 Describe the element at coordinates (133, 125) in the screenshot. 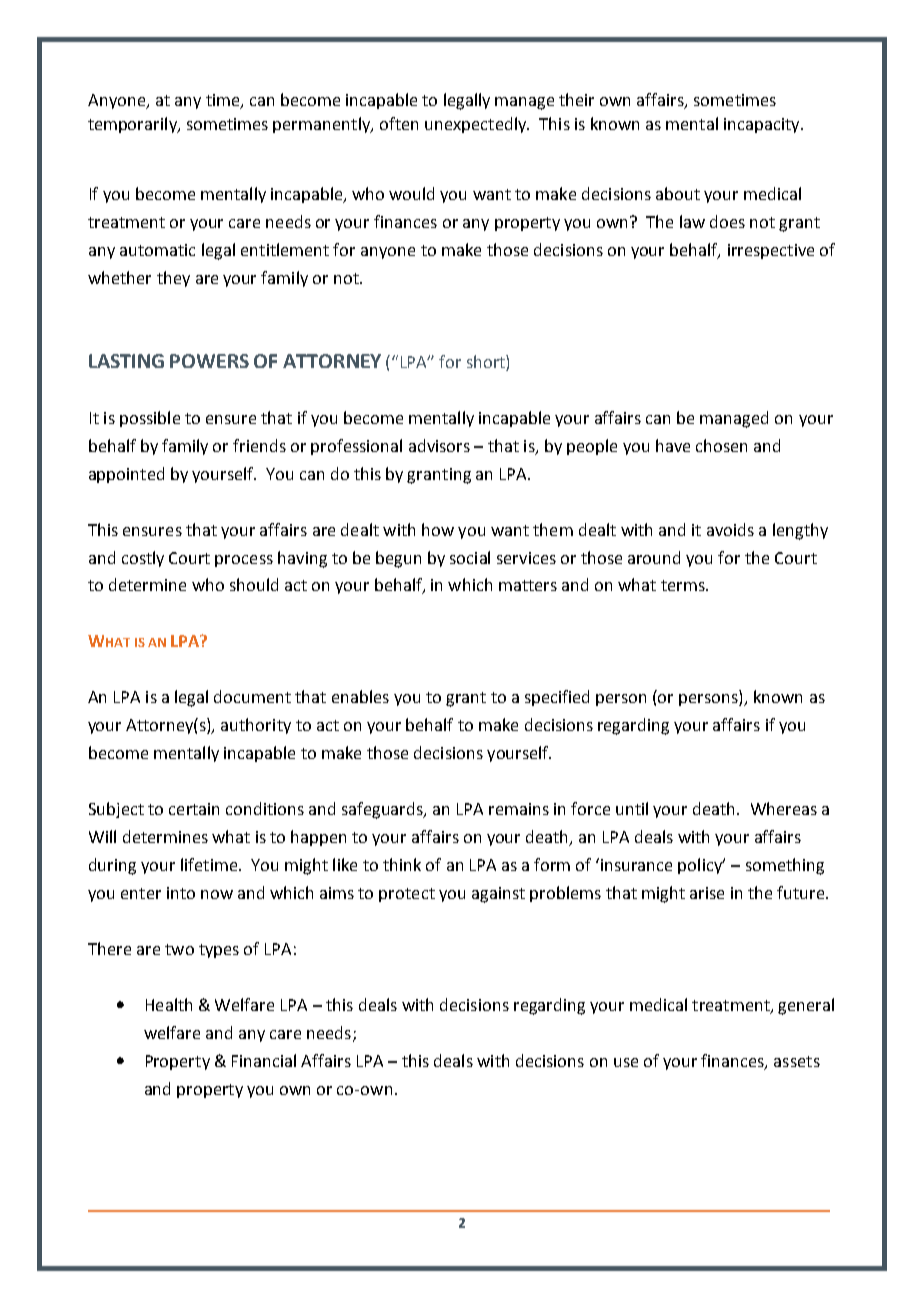

I see `temporarily` at that location.
